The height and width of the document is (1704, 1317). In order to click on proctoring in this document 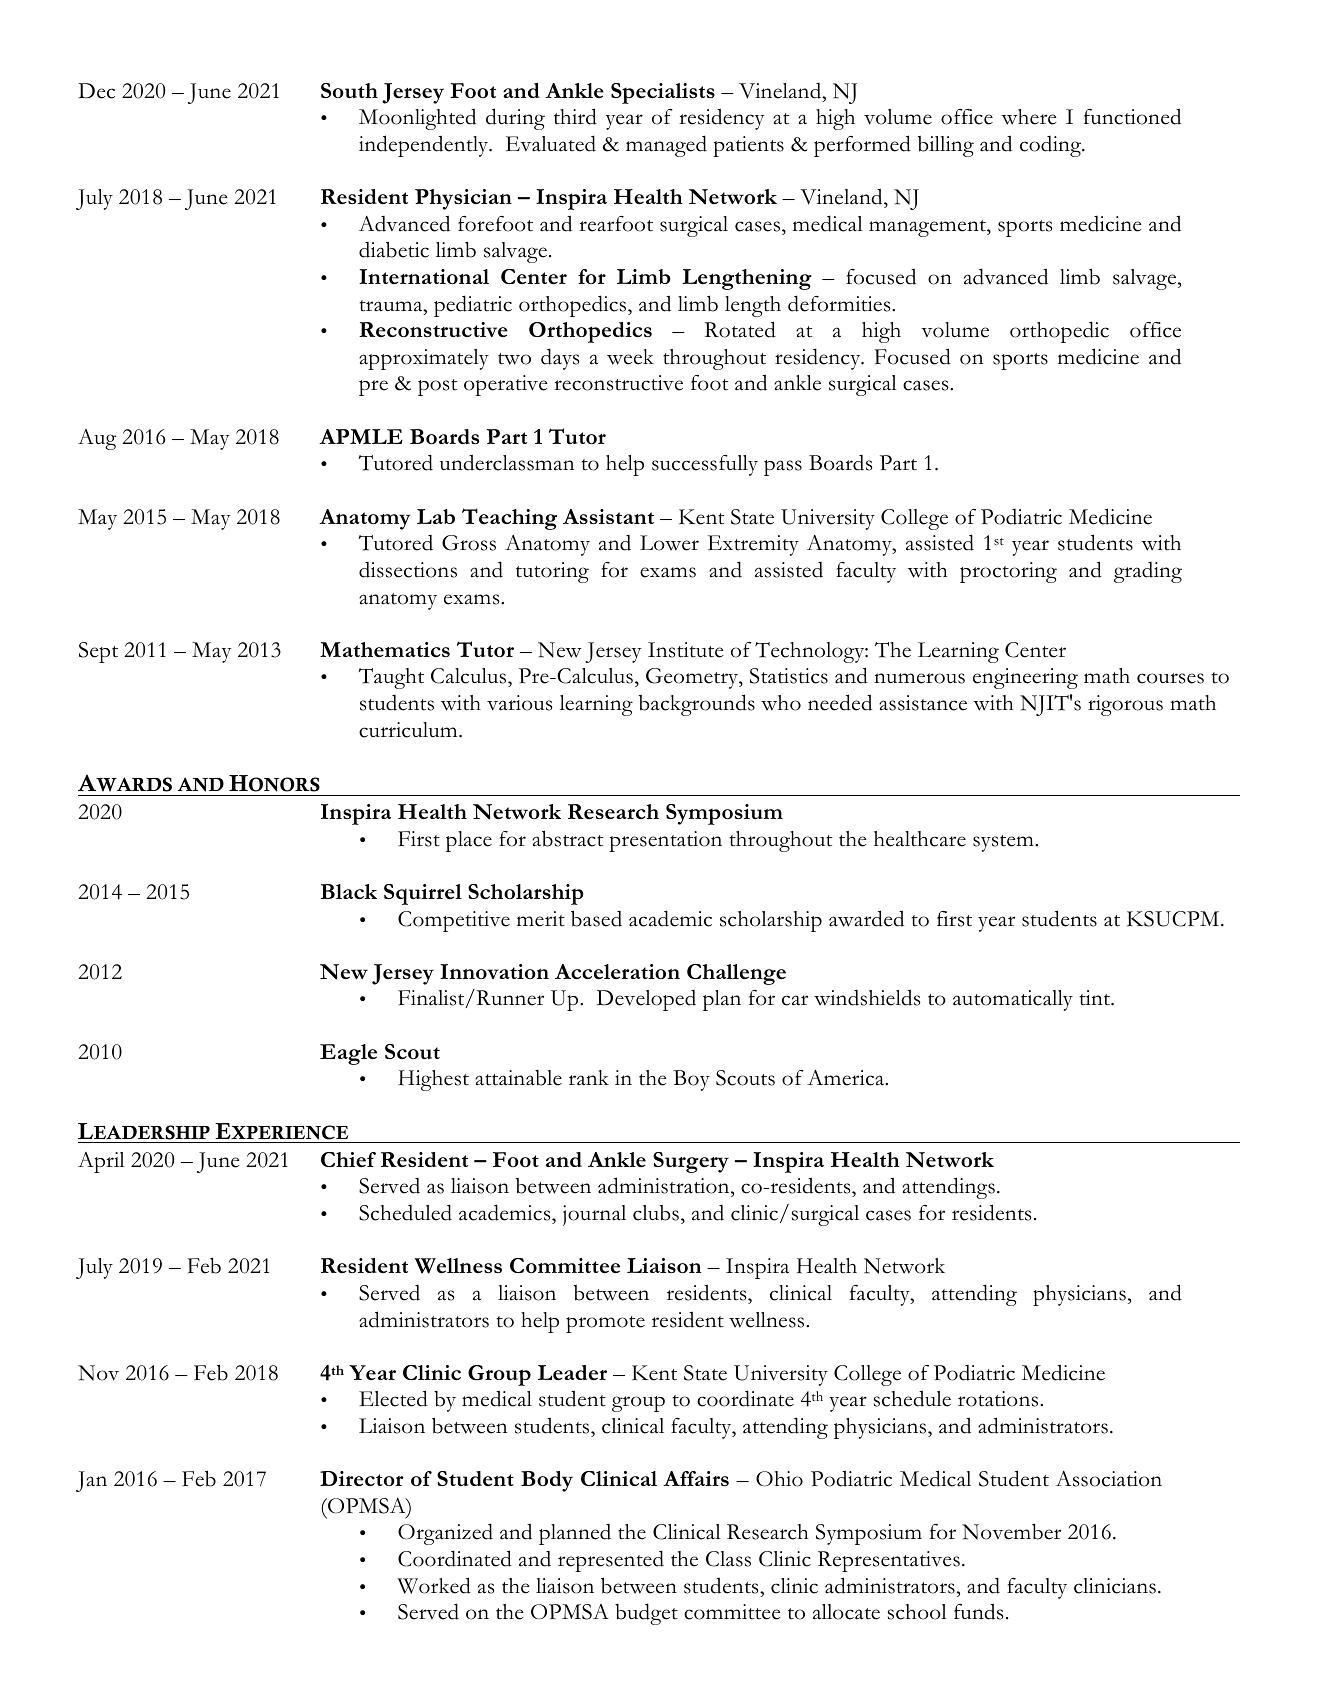, I will do `click(1008, 572)`.
